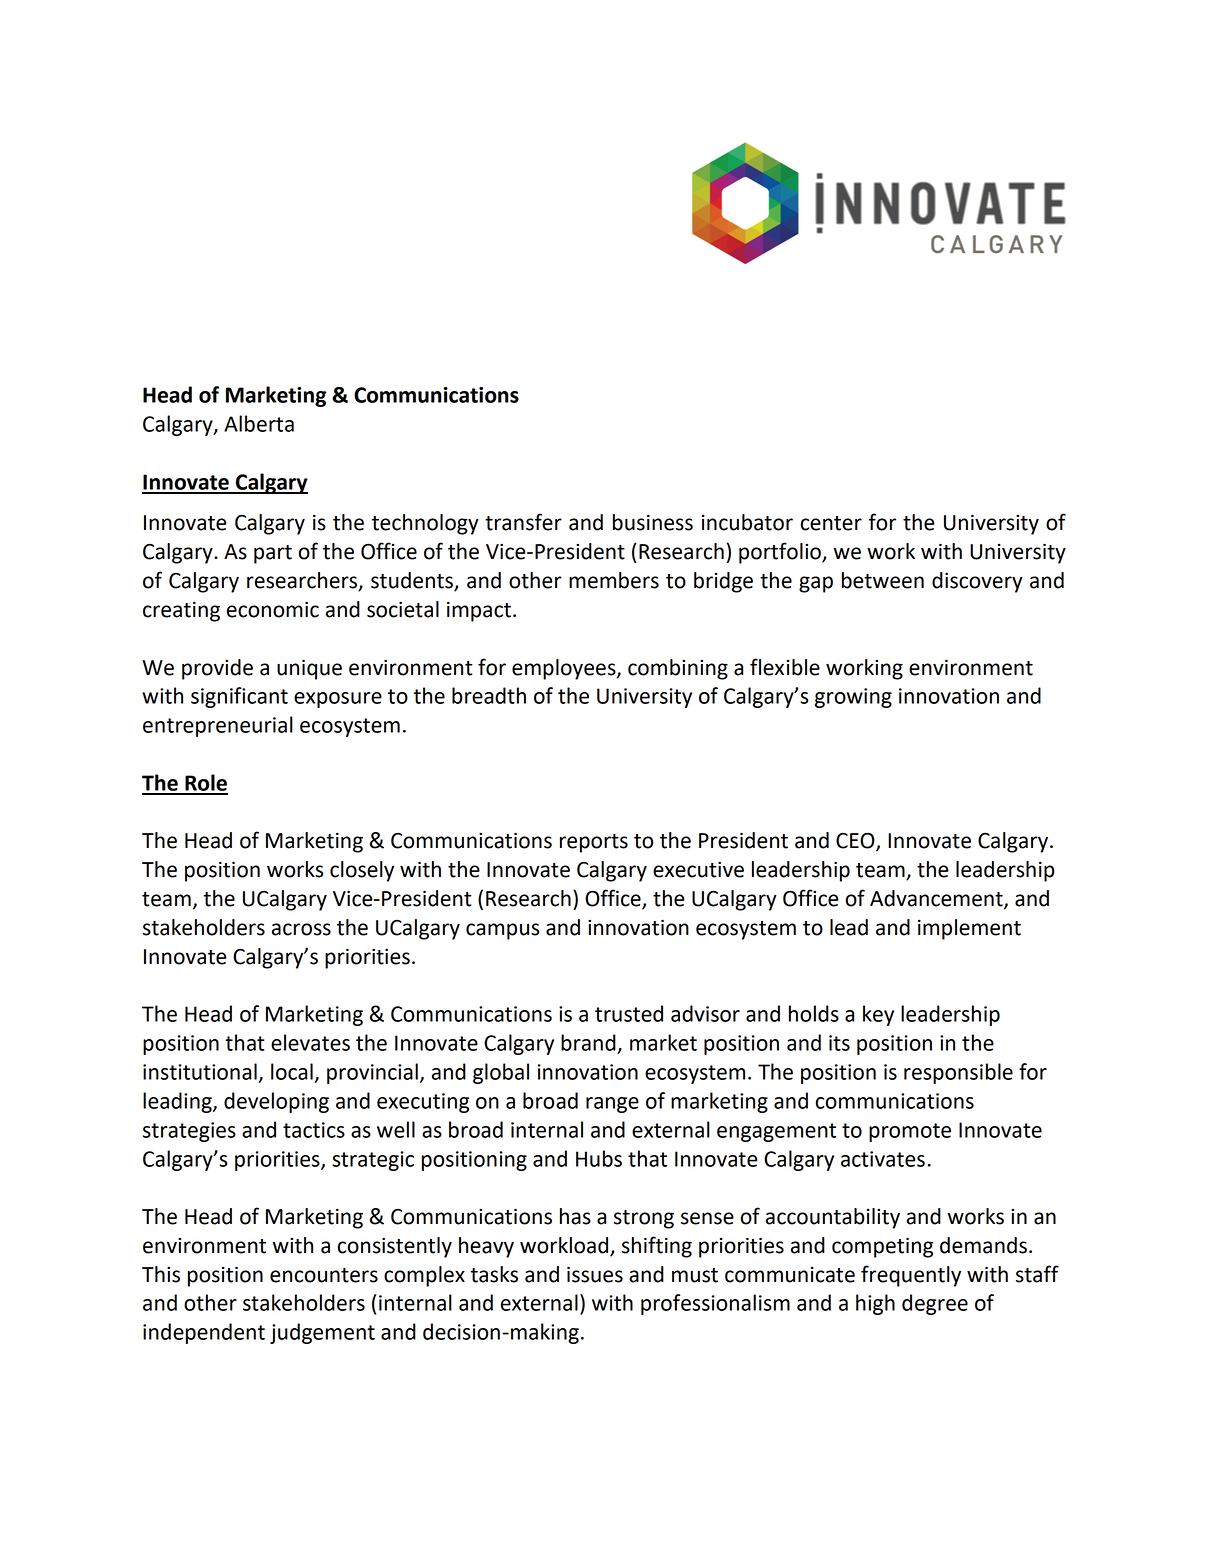  I want to click on business, so click(653, 522).
